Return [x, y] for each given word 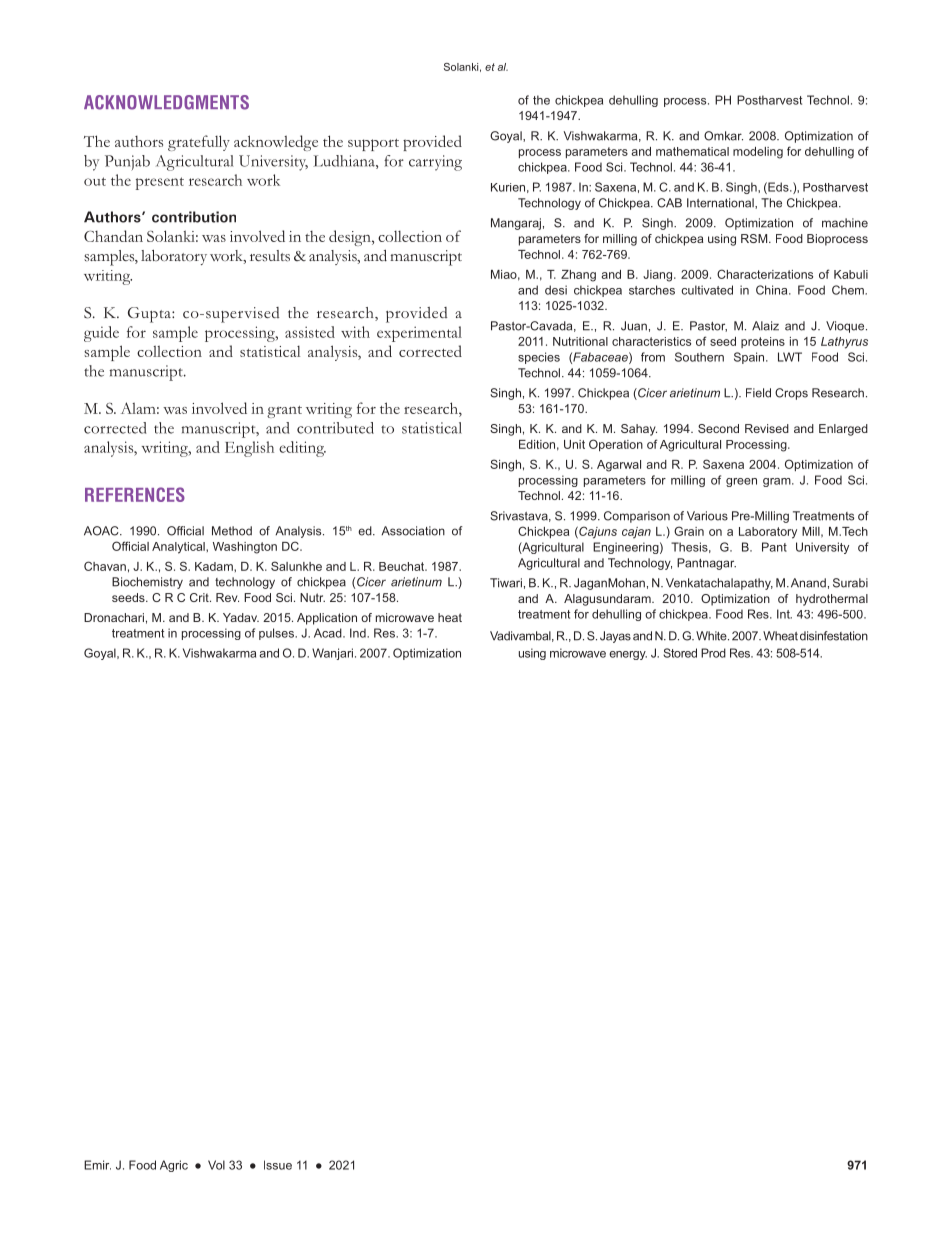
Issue [278, 1165]
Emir [97, 1165]
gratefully [199, 143]
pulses [277, 634]
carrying [435, 163]
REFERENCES [135, 494]
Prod [713, 653]
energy [628, 655]
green [741, 482]
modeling [758, 153]
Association [413, 531]
